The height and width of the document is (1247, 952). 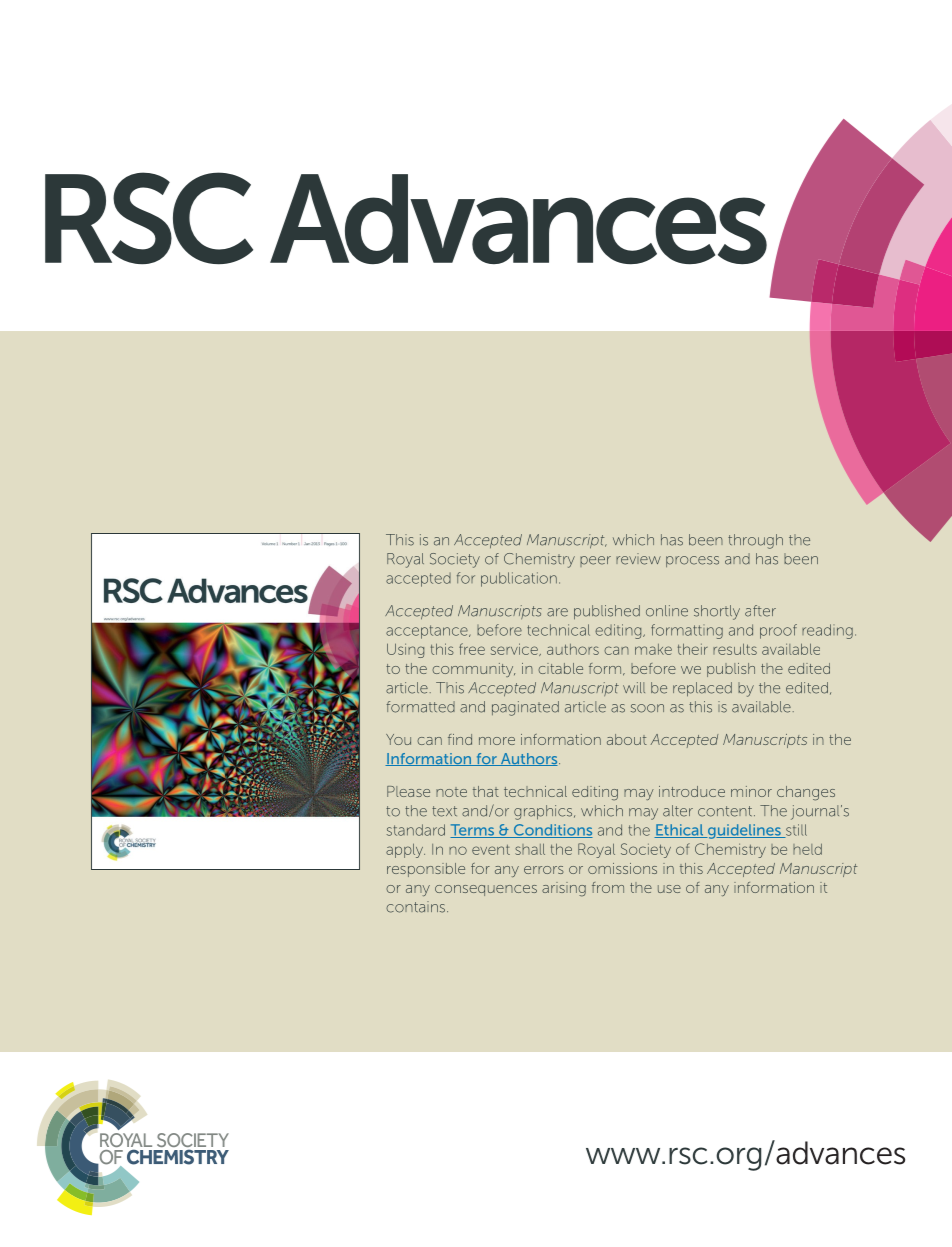 What do you see at coordinates (486, 890) in the document?
I see `consequences` at bounding box center [486, 890].
